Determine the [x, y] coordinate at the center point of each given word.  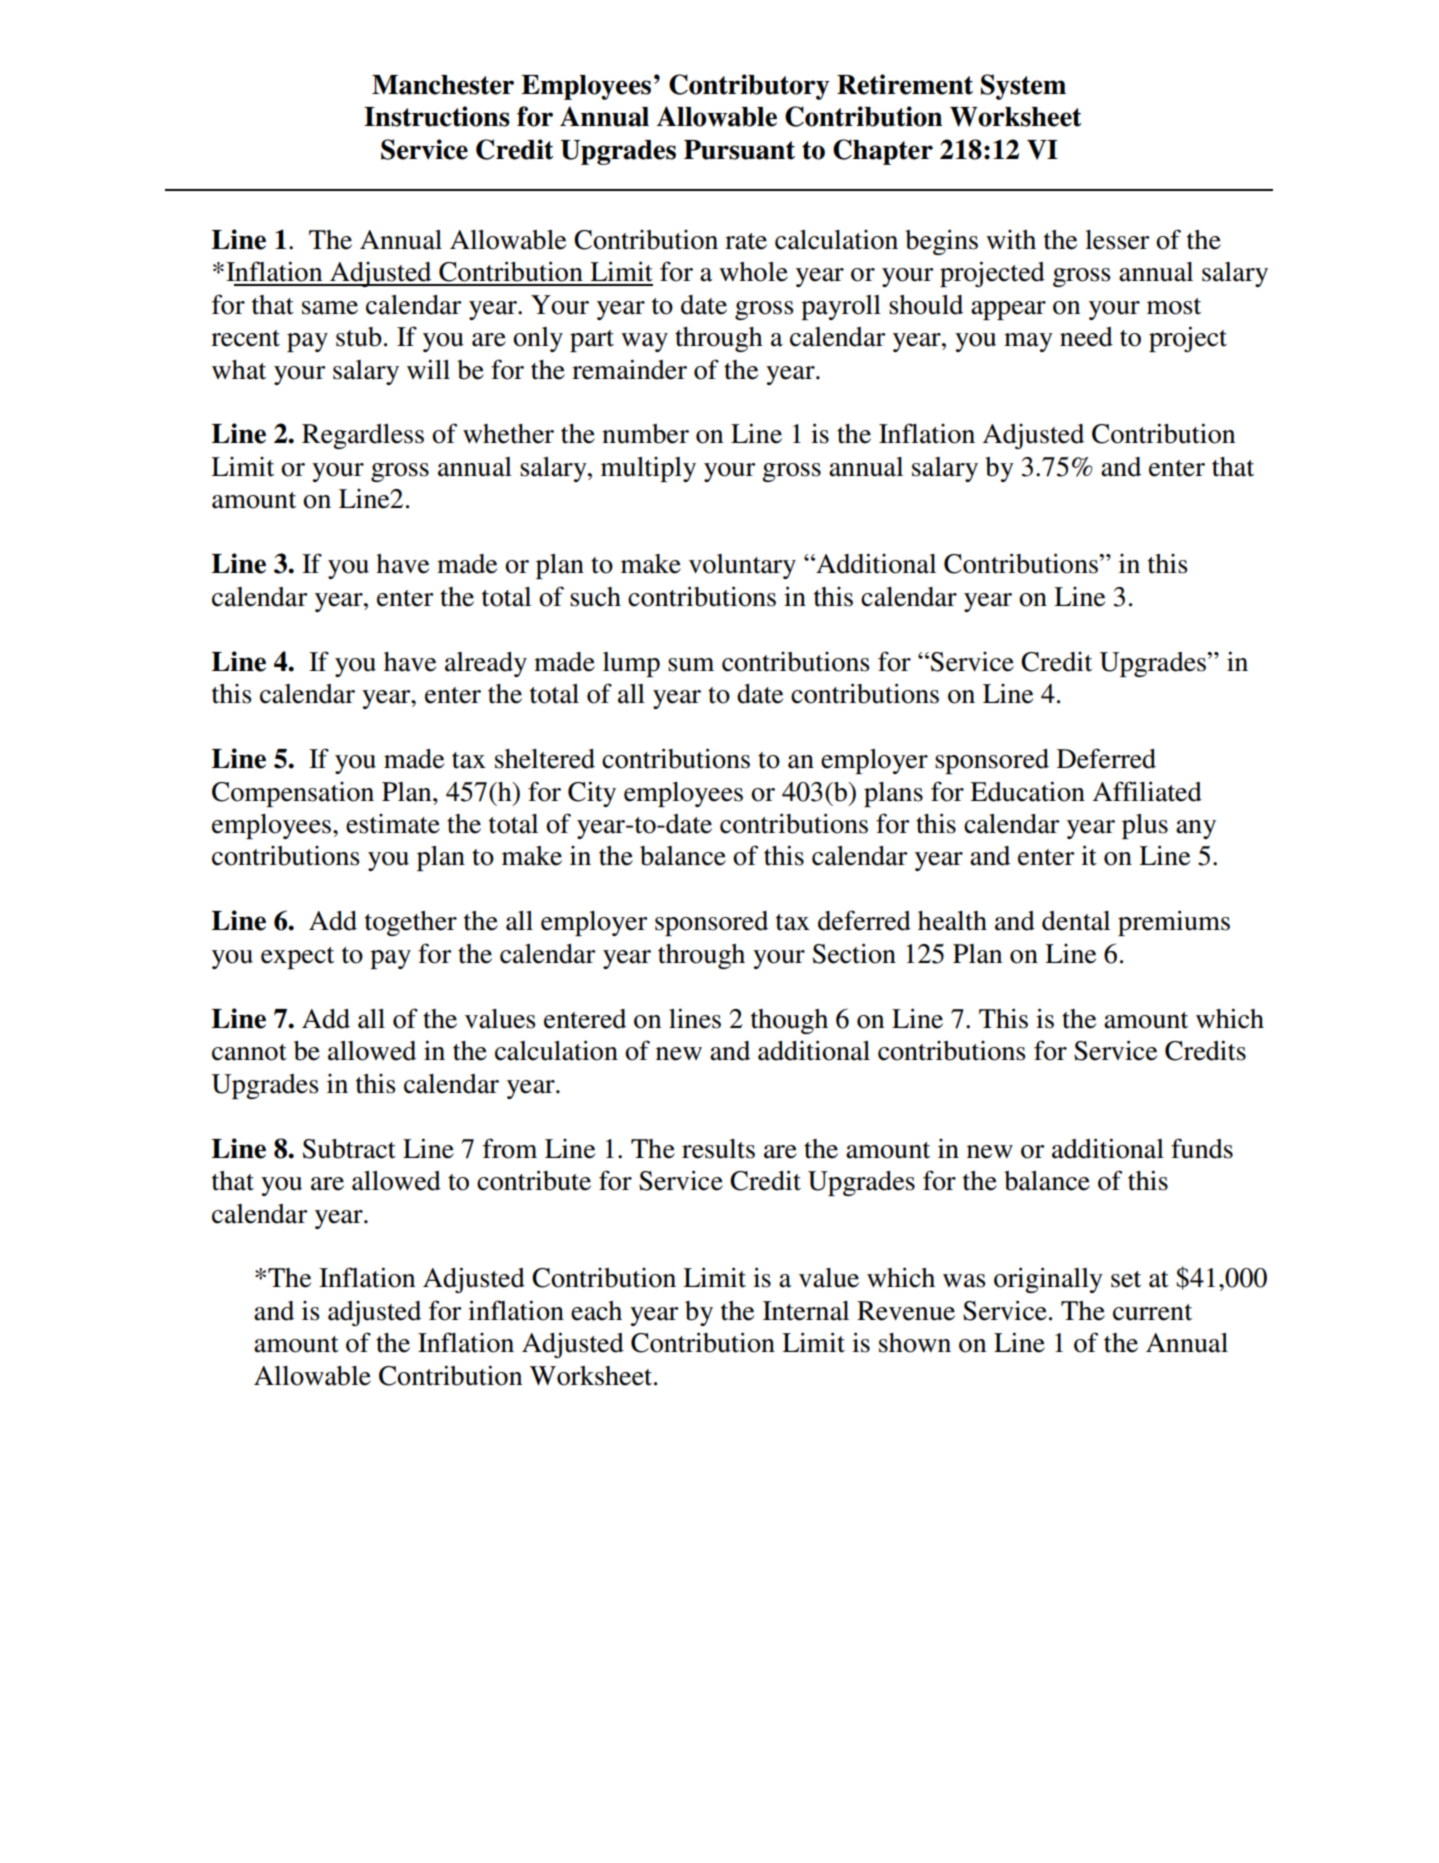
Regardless [363, 436]
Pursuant [739, 150]
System [1023, 87]
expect [297, 958]
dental [1076, 921]
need [1086, 337]
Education [1027, 791]
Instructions [437, 116]
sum [691, 665]
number [645, 434]
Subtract [349, 1149]
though [789, 1021]
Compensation [293, 794]
